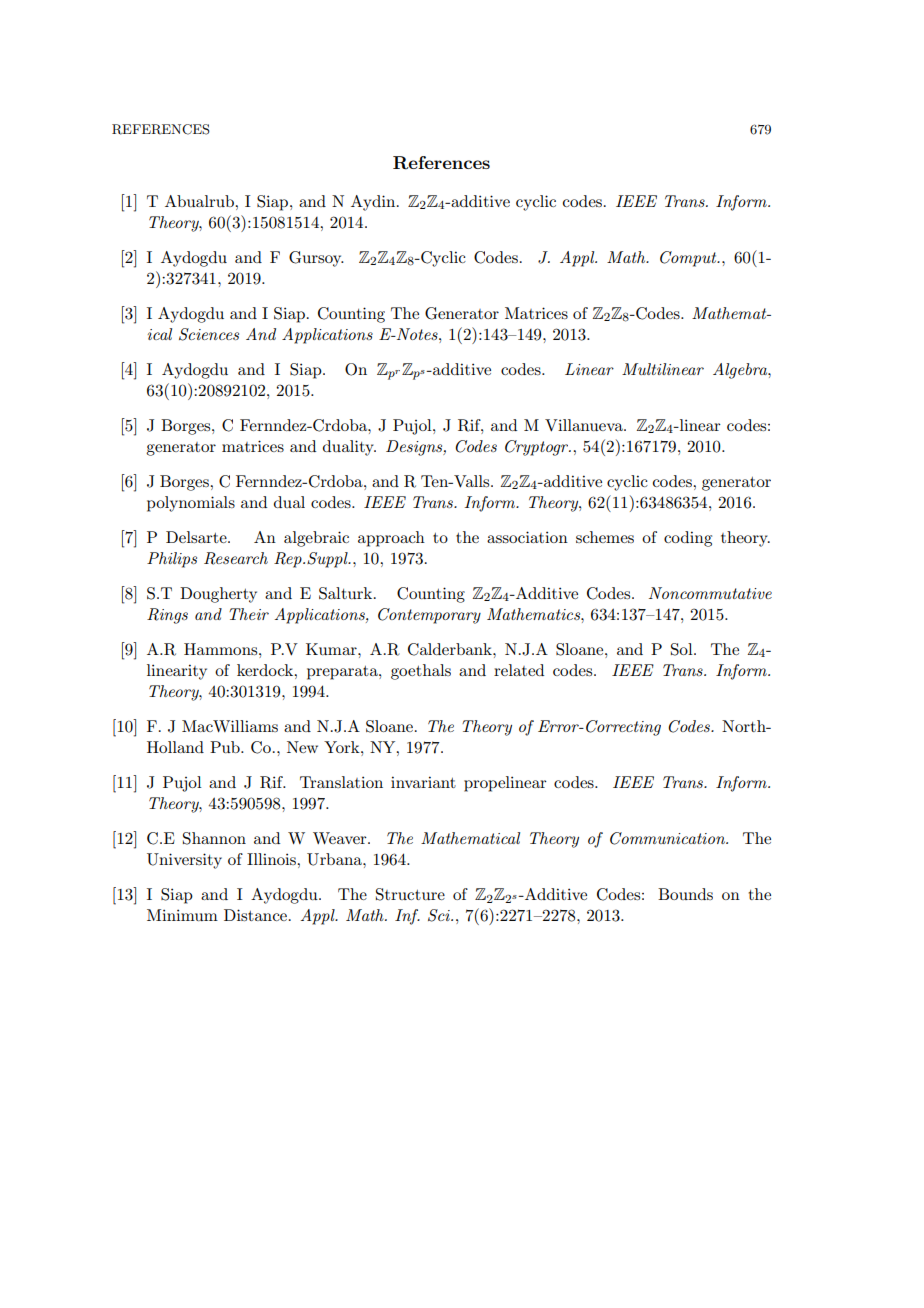  What do you see at coordinates (605, 537) in the screenshot?
I see `schemes` at bounding box center [605, 537].
